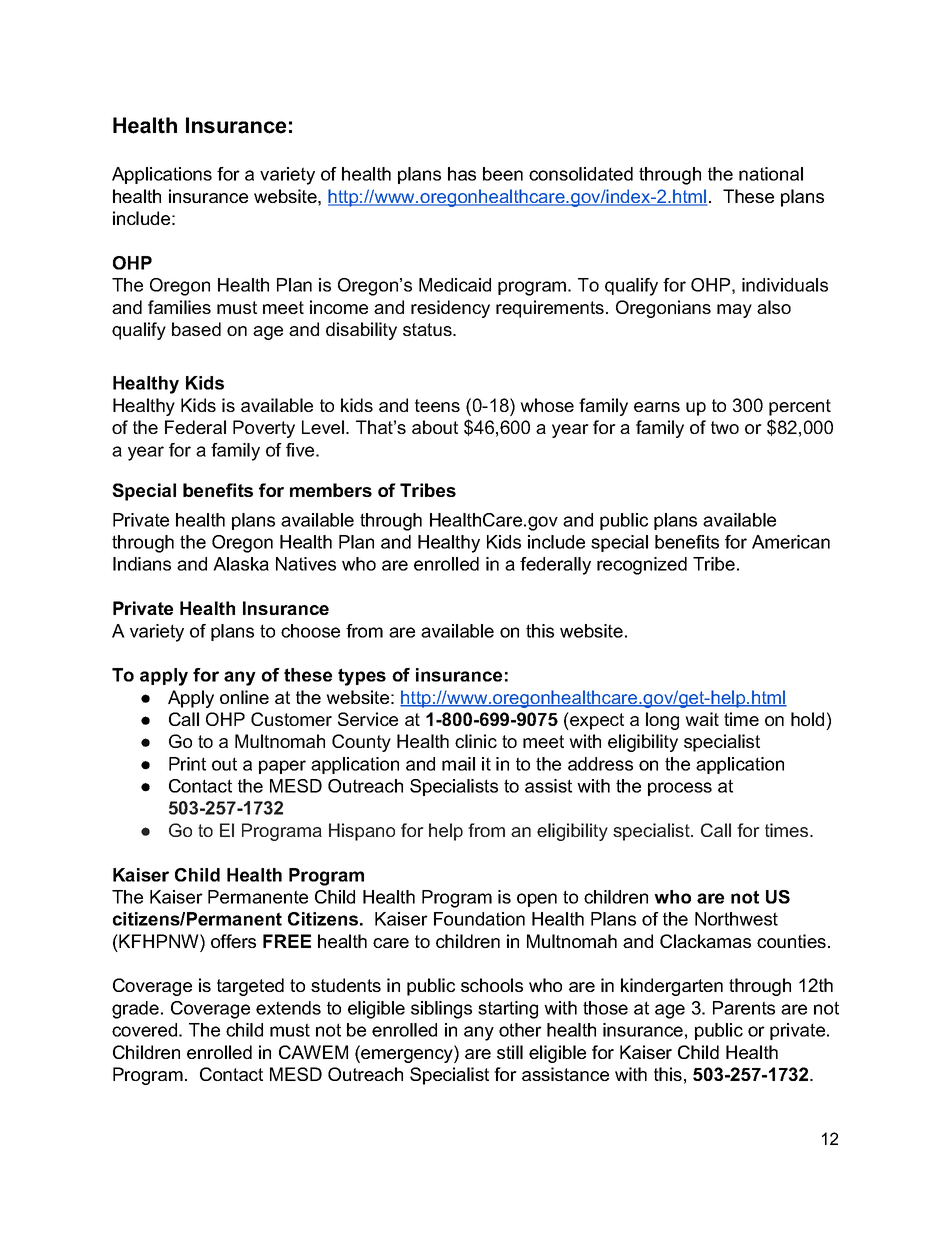 The height and width of the image is (1233, 952). I want to click on national, so click(771, 174).
